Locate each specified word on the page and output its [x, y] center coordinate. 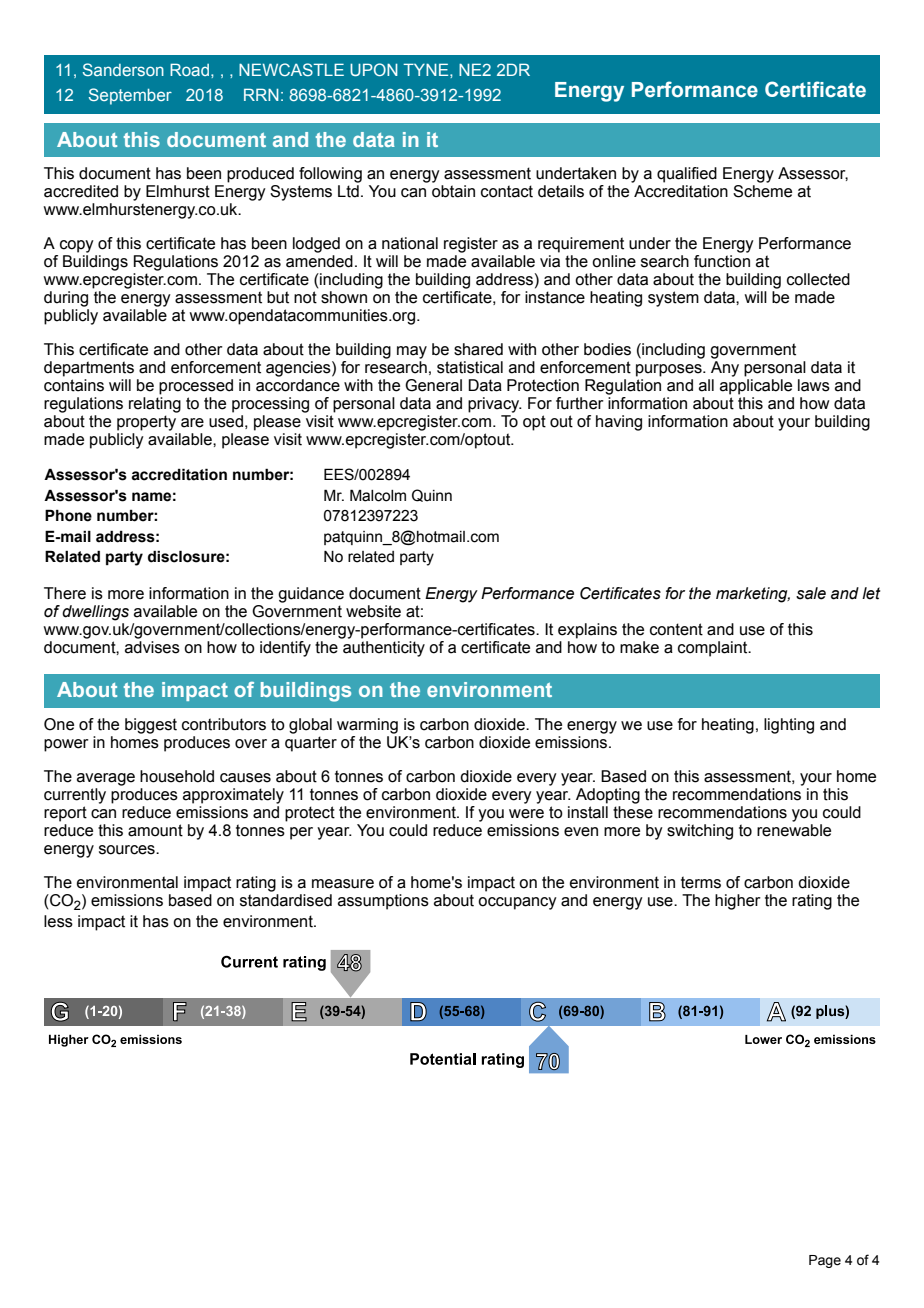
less [58, 921]
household [177, 776]
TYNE [427, 69]
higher [738, 902]
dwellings [95, 613]
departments [89, 369]
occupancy [517, 903]
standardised [286, 900]
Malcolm [378, 495]
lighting [789, 726]
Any [725, 369]
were [526, 814]
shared [478, 349]
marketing [753, 595]
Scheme [762, 191]
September [130, 96]
